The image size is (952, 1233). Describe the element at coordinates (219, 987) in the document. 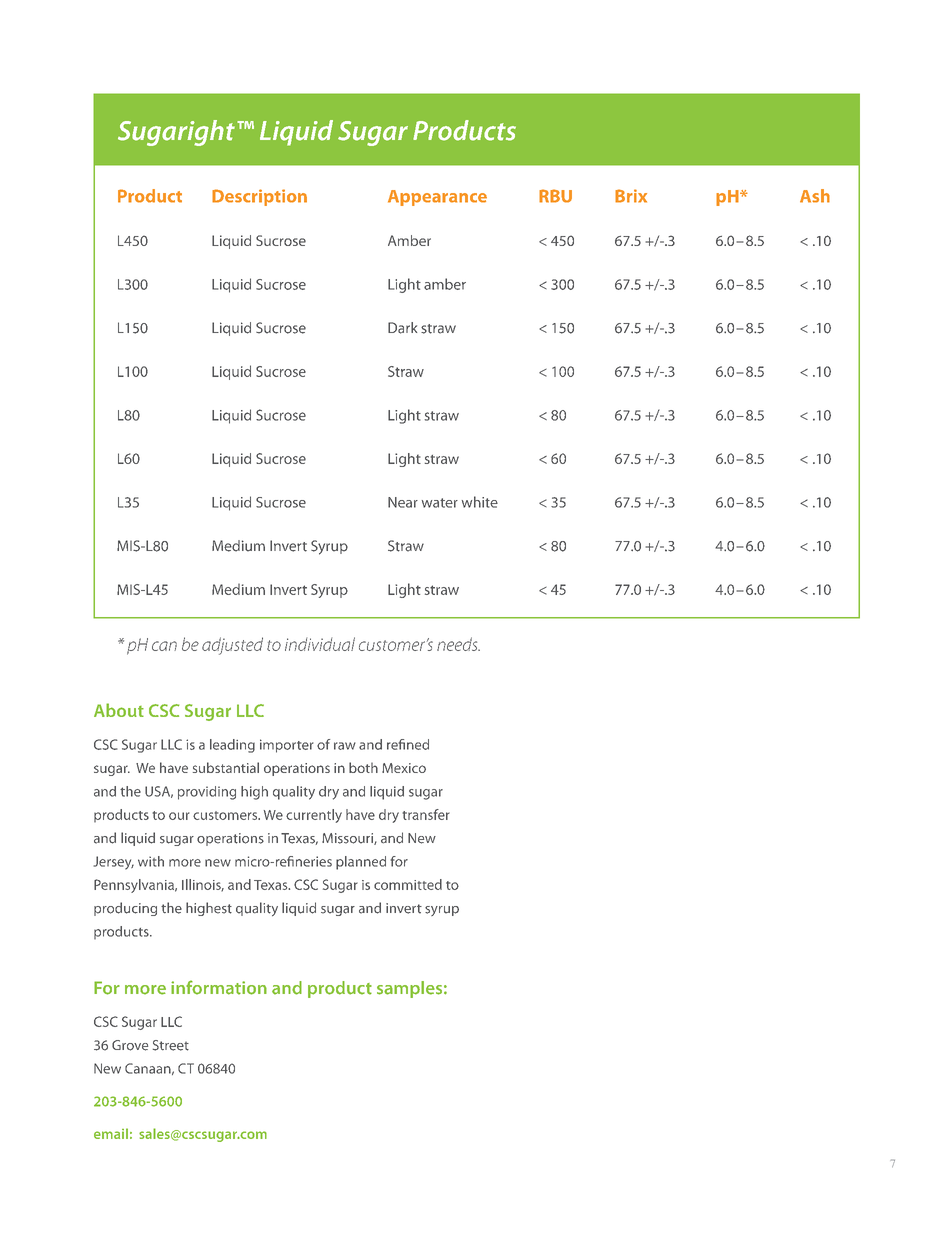

I see `information` at that location.
